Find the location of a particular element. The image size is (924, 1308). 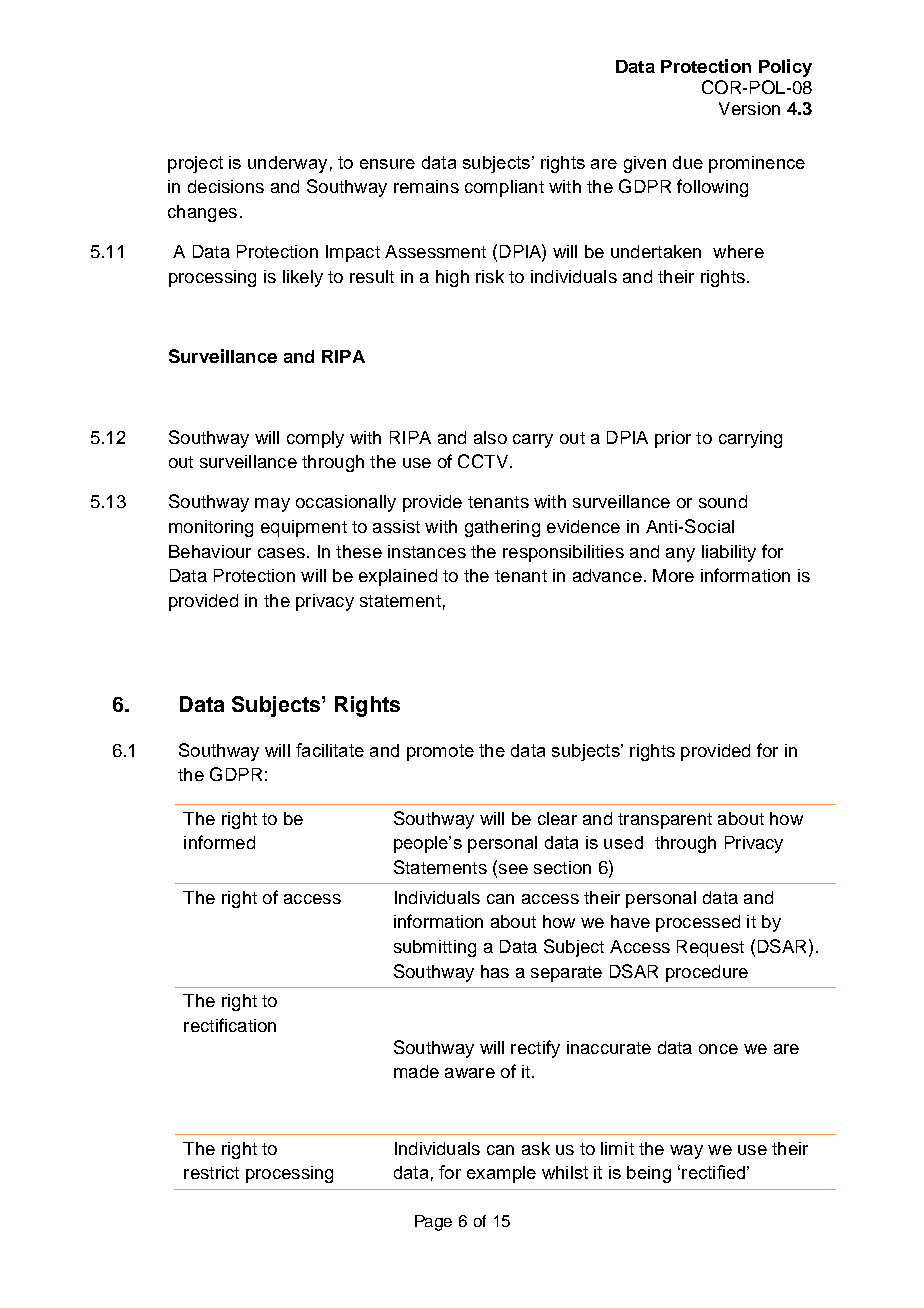

instances is located at coordinates (427, 551).
